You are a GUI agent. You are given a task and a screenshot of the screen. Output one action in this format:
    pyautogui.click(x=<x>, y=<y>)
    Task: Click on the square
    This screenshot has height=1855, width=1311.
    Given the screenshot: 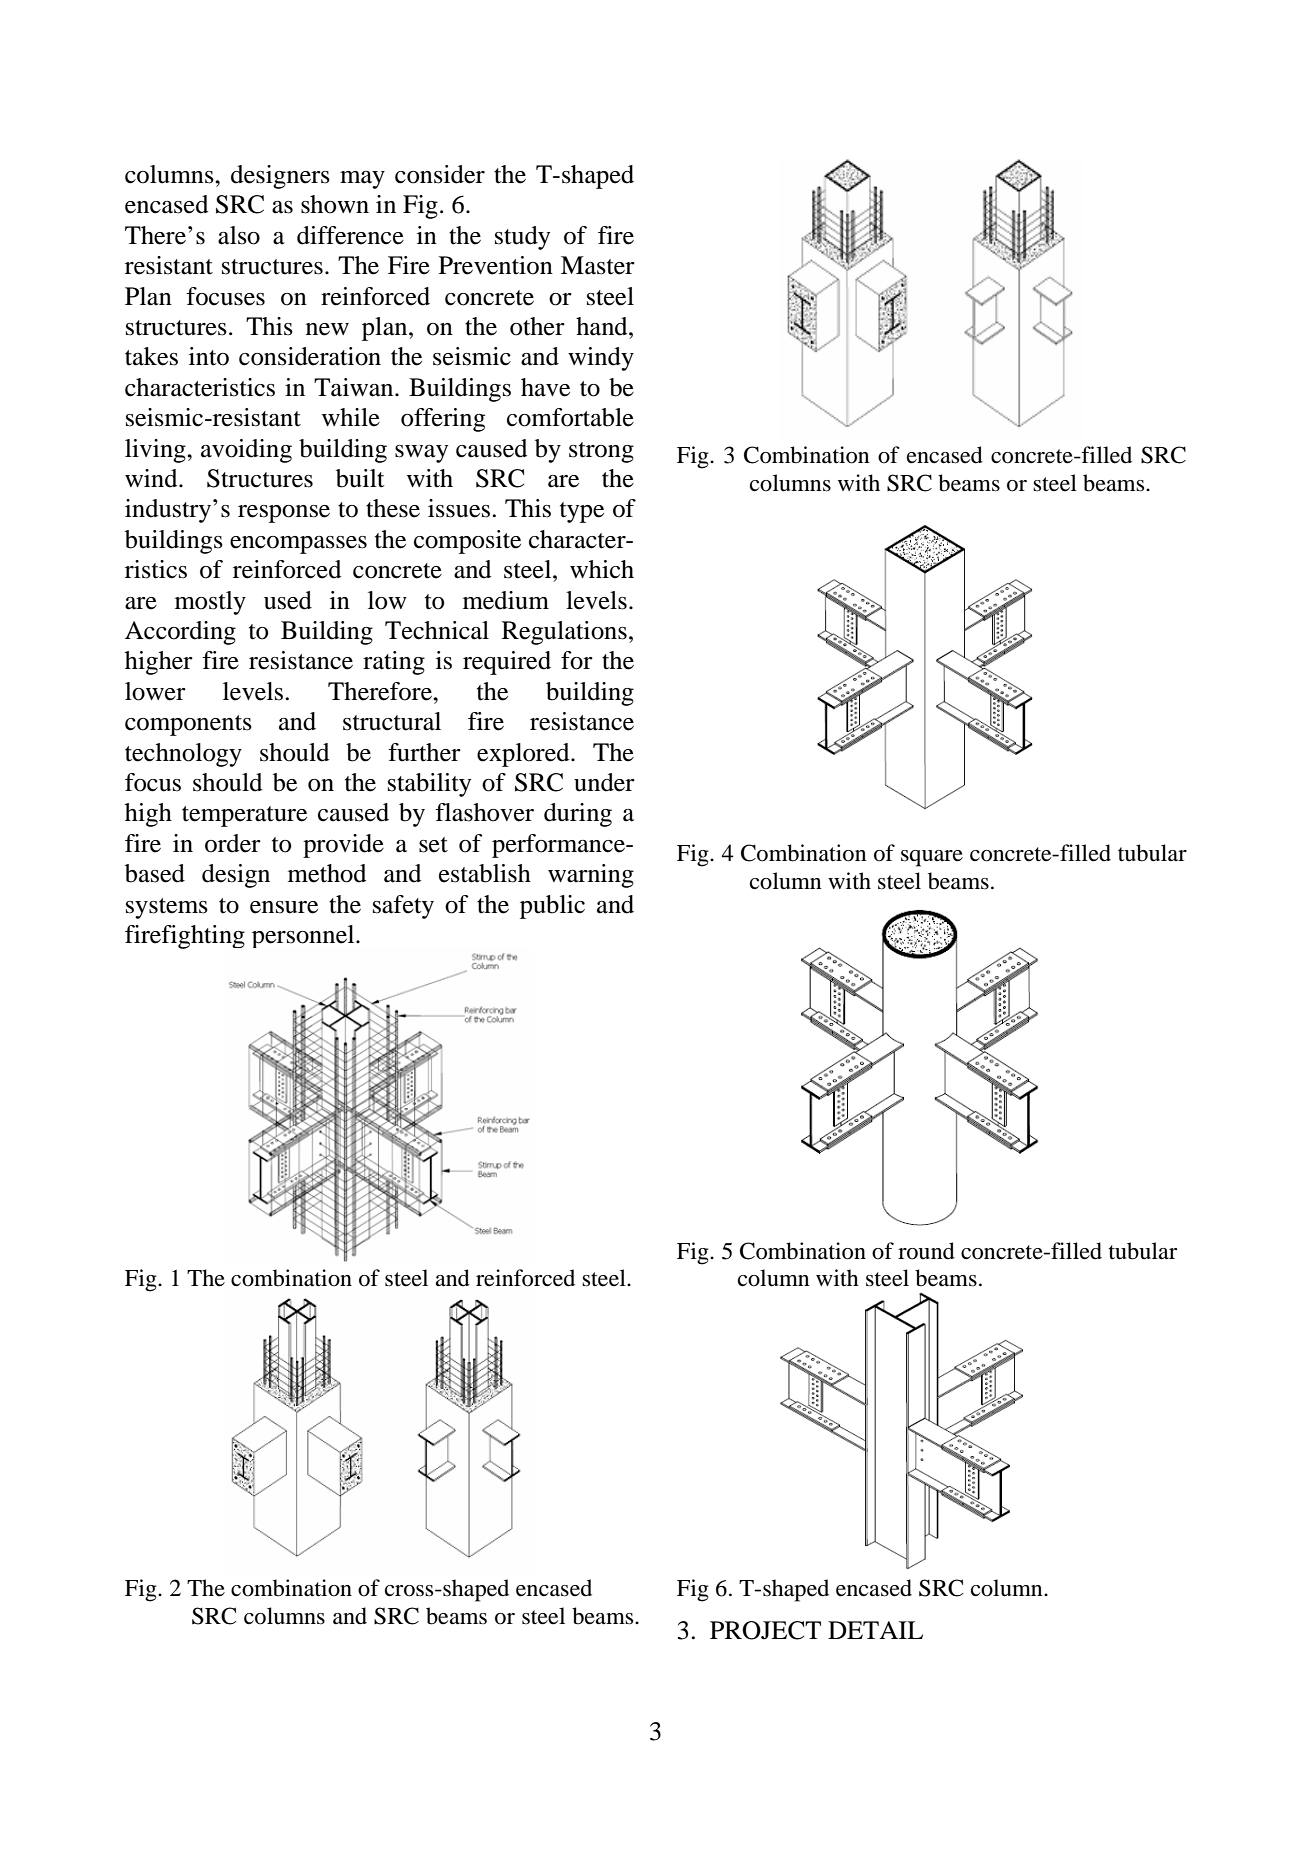 What is the action you would take?
    pyautogui.click(x=932, y=858)
